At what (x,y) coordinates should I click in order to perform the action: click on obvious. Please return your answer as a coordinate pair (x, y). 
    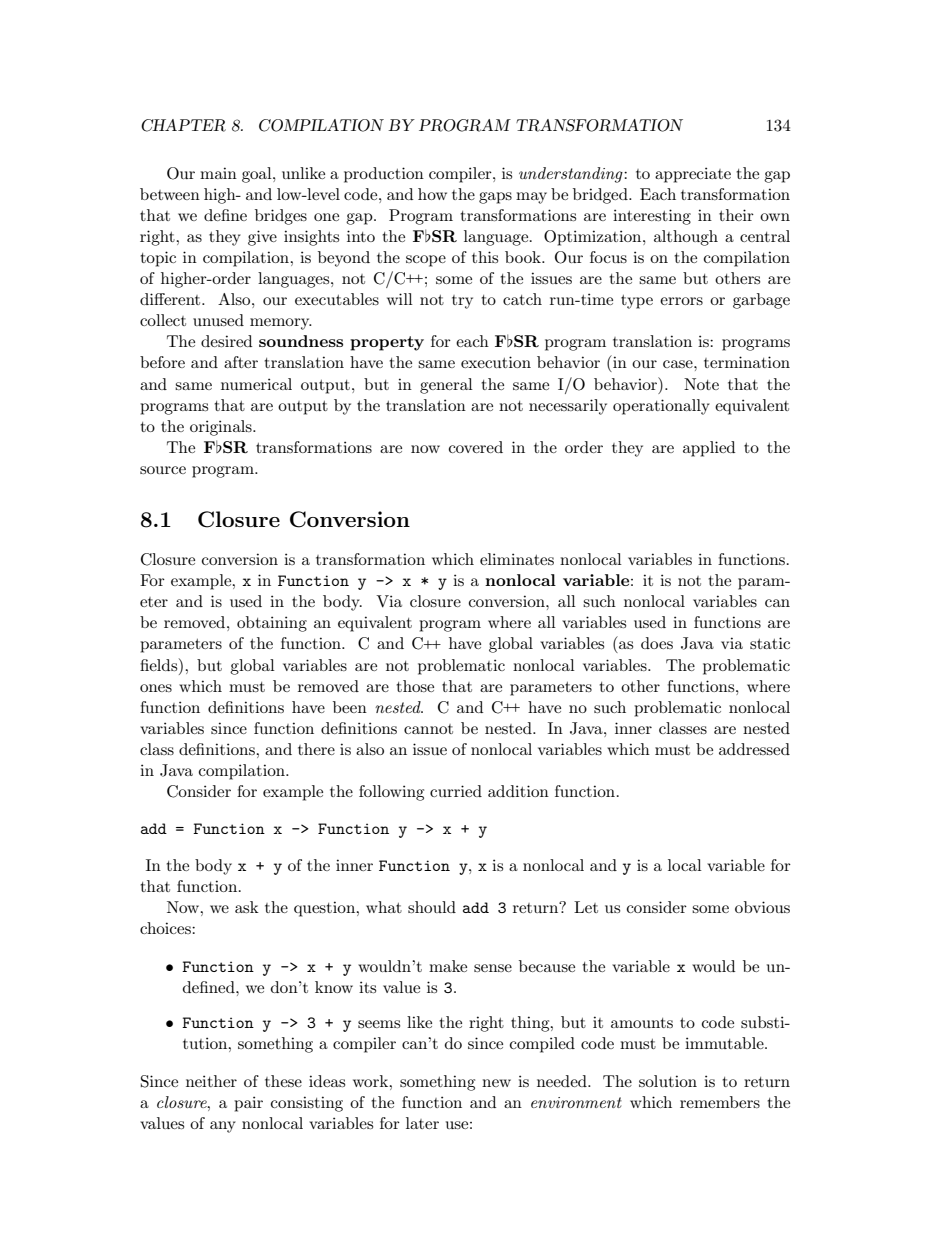
    Looking at the image, I should click on (762, 907).
